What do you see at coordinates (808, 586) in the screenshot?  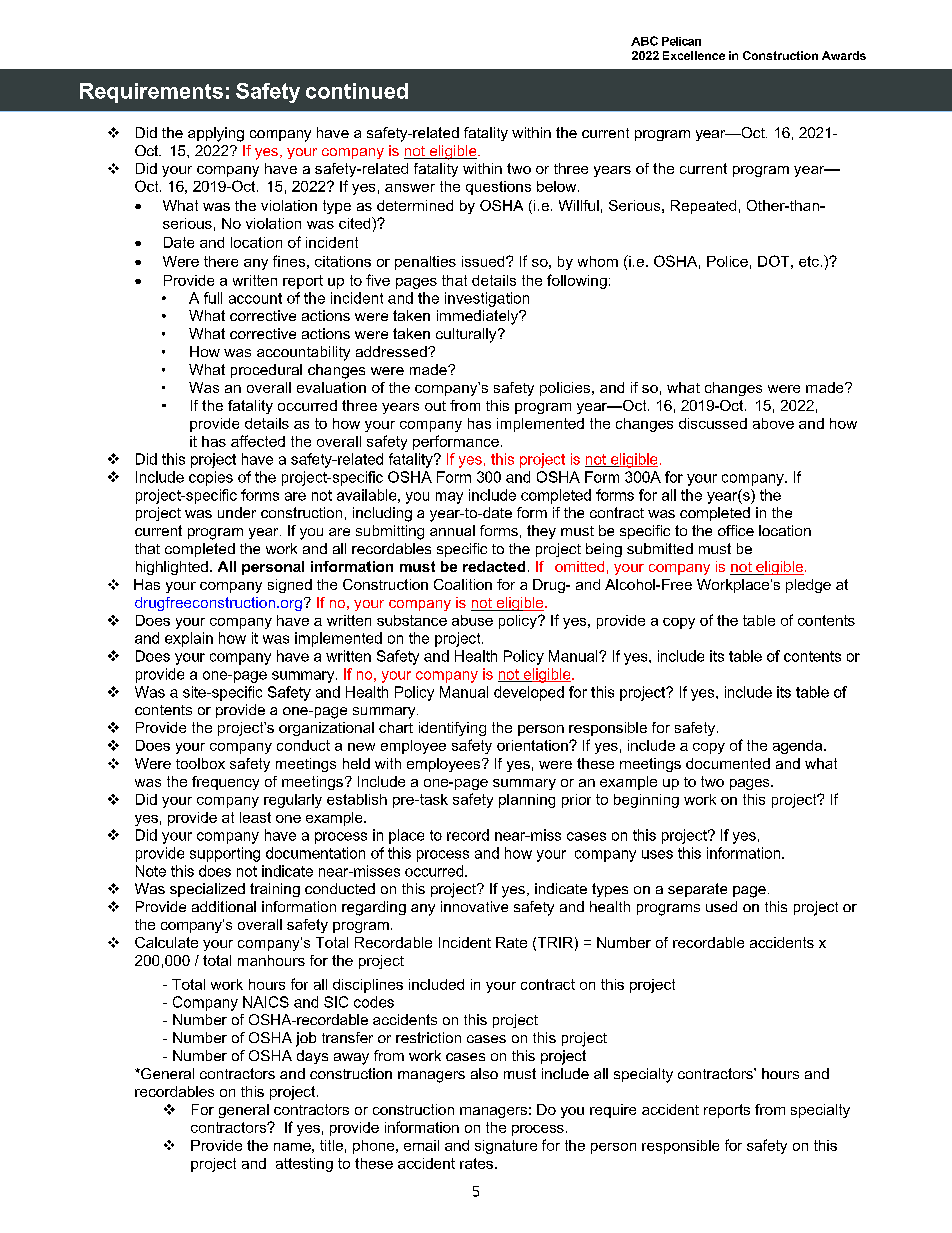 I see `pledge` at bounding box center [808, 586].
